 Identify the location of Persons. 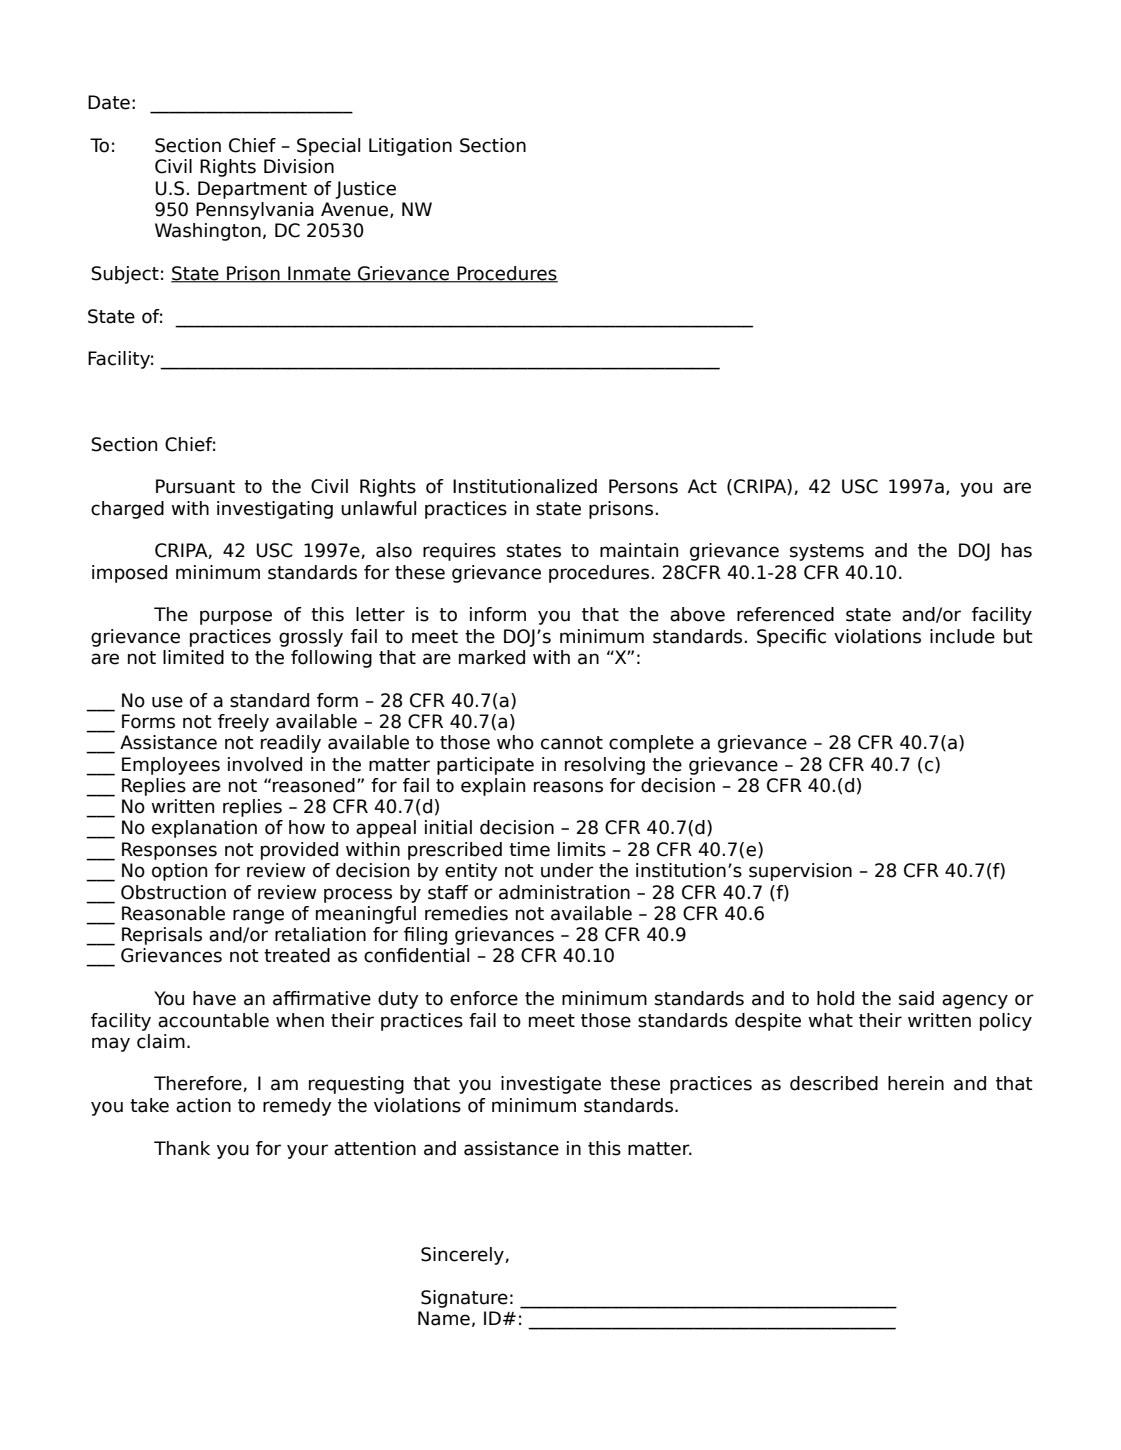
(643, 486).
